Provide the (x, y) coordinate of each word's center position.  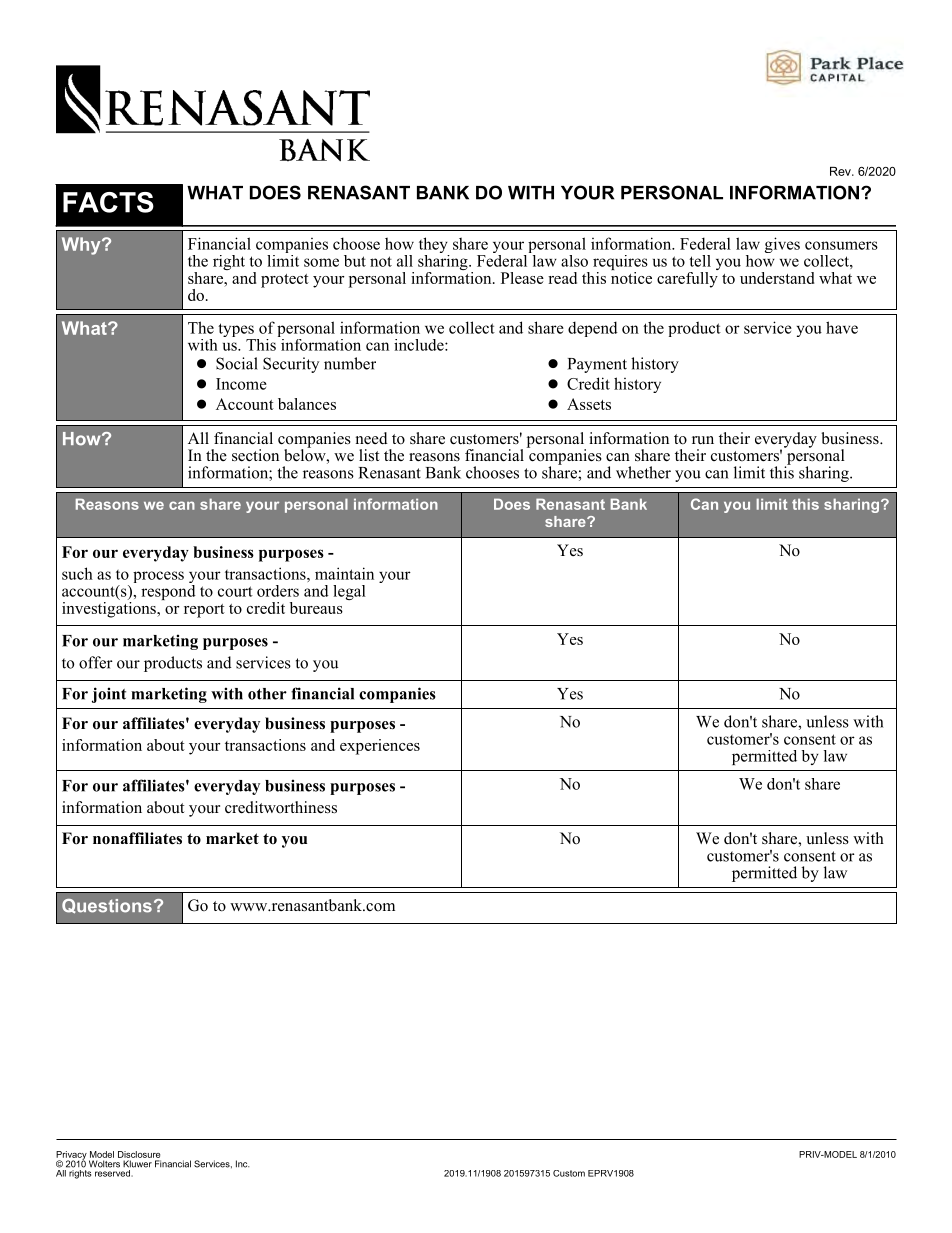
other (267, 694)
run (703, 440)
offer (96, 662)
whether (643, 472)
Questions (107, 906)
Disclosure (139, 1154)
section (255, 455)
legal (349, 592)
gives (782, 245)
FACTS (108, 202)
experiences (380, 747)
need (372, 438)
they (434, 246)
